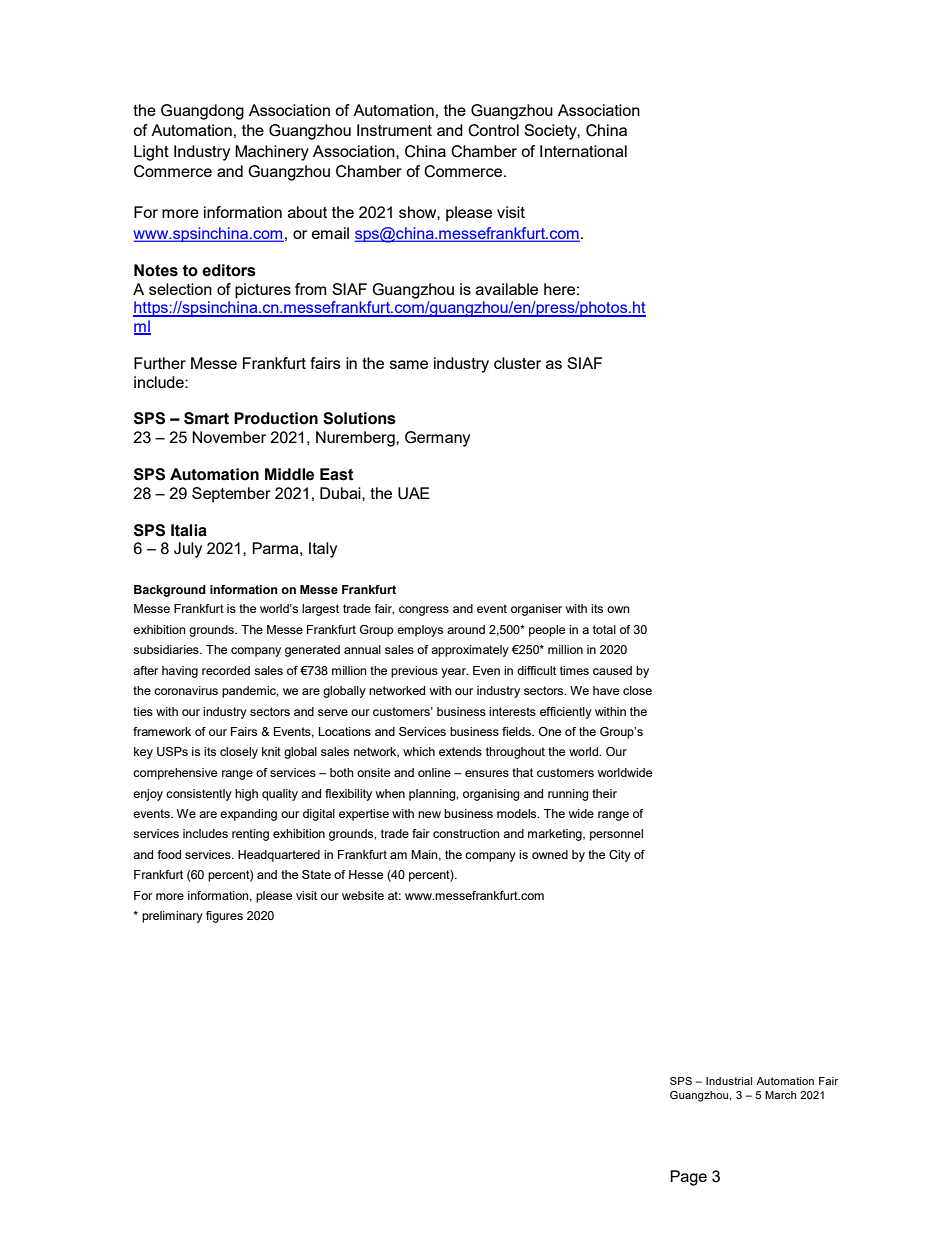  I want to click on Control, so click(493, 130).
